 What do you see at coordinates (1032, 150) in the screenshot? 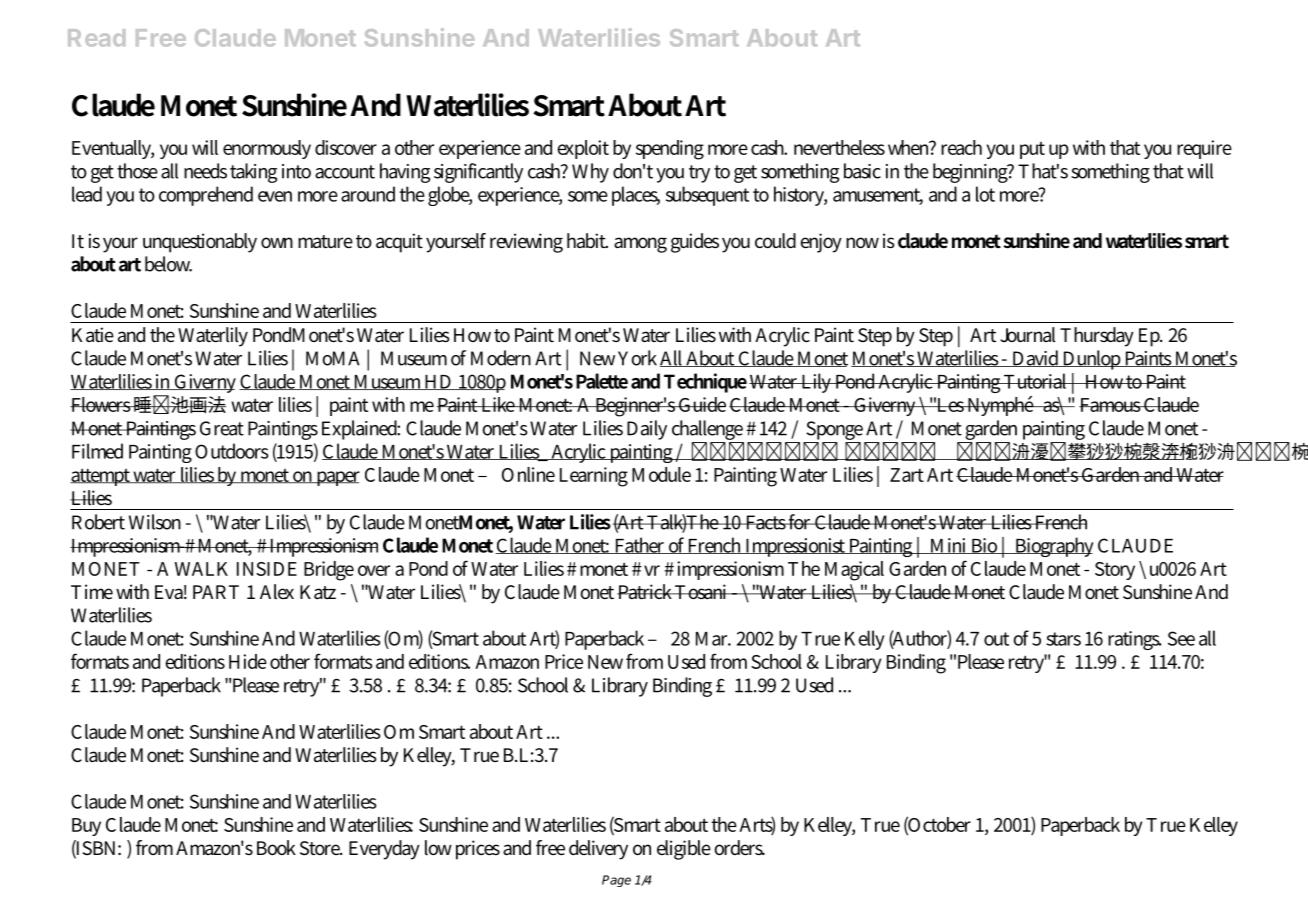
I see `put` at bounding box center [1032, 150].
